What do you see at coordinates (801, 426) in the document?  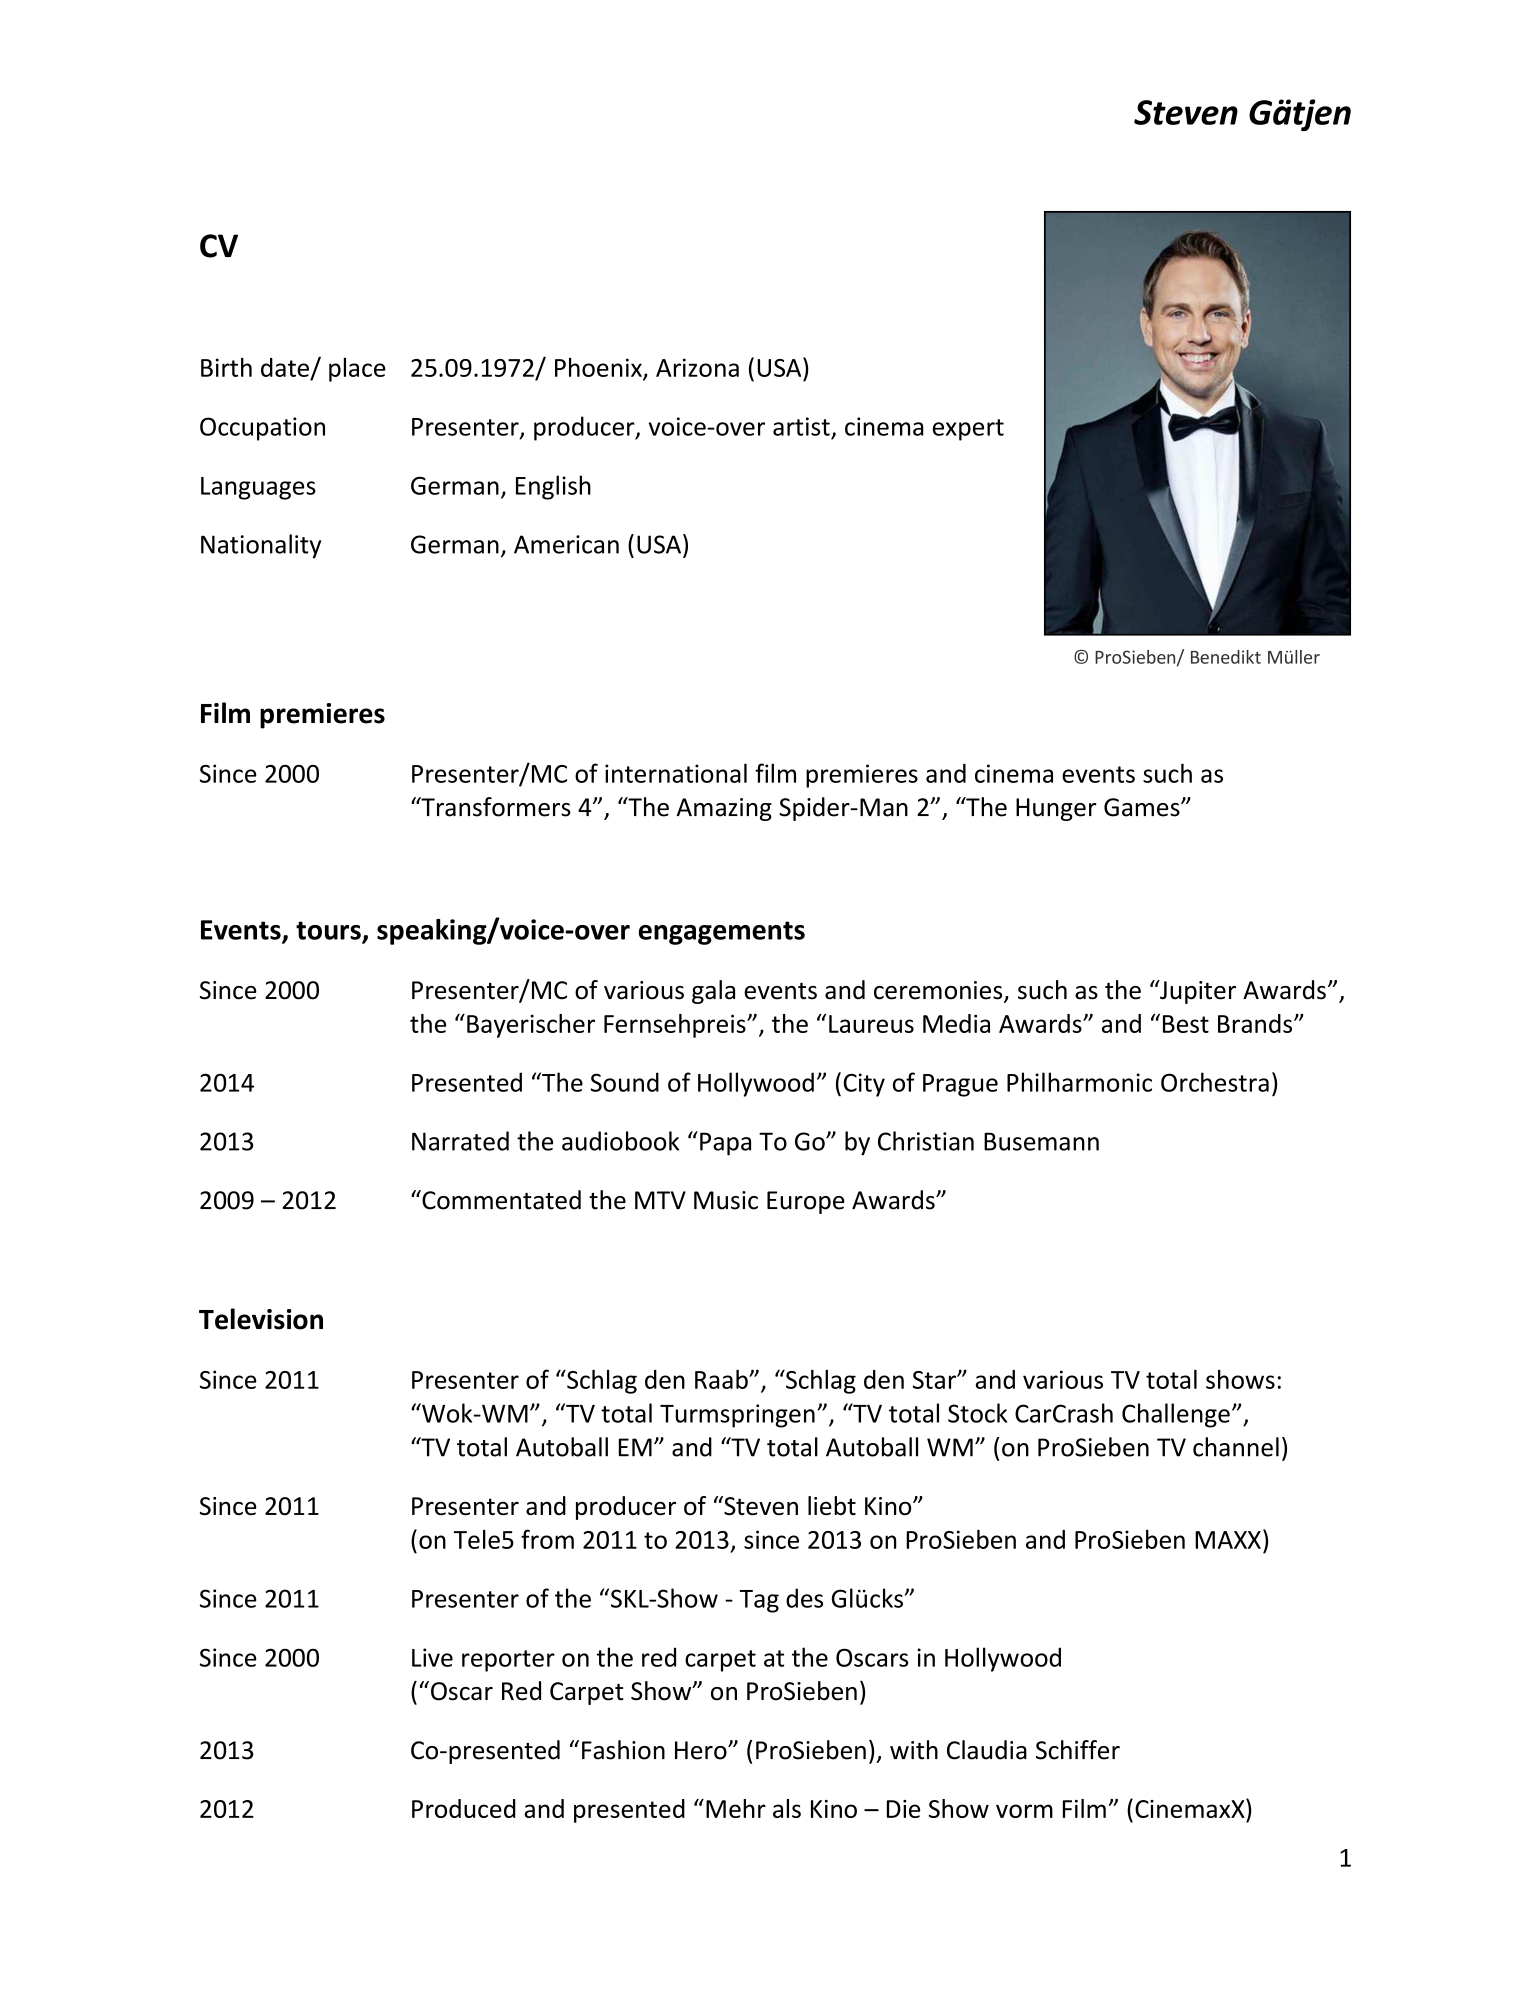 I see `artist` at bounding box center [801, 426].
